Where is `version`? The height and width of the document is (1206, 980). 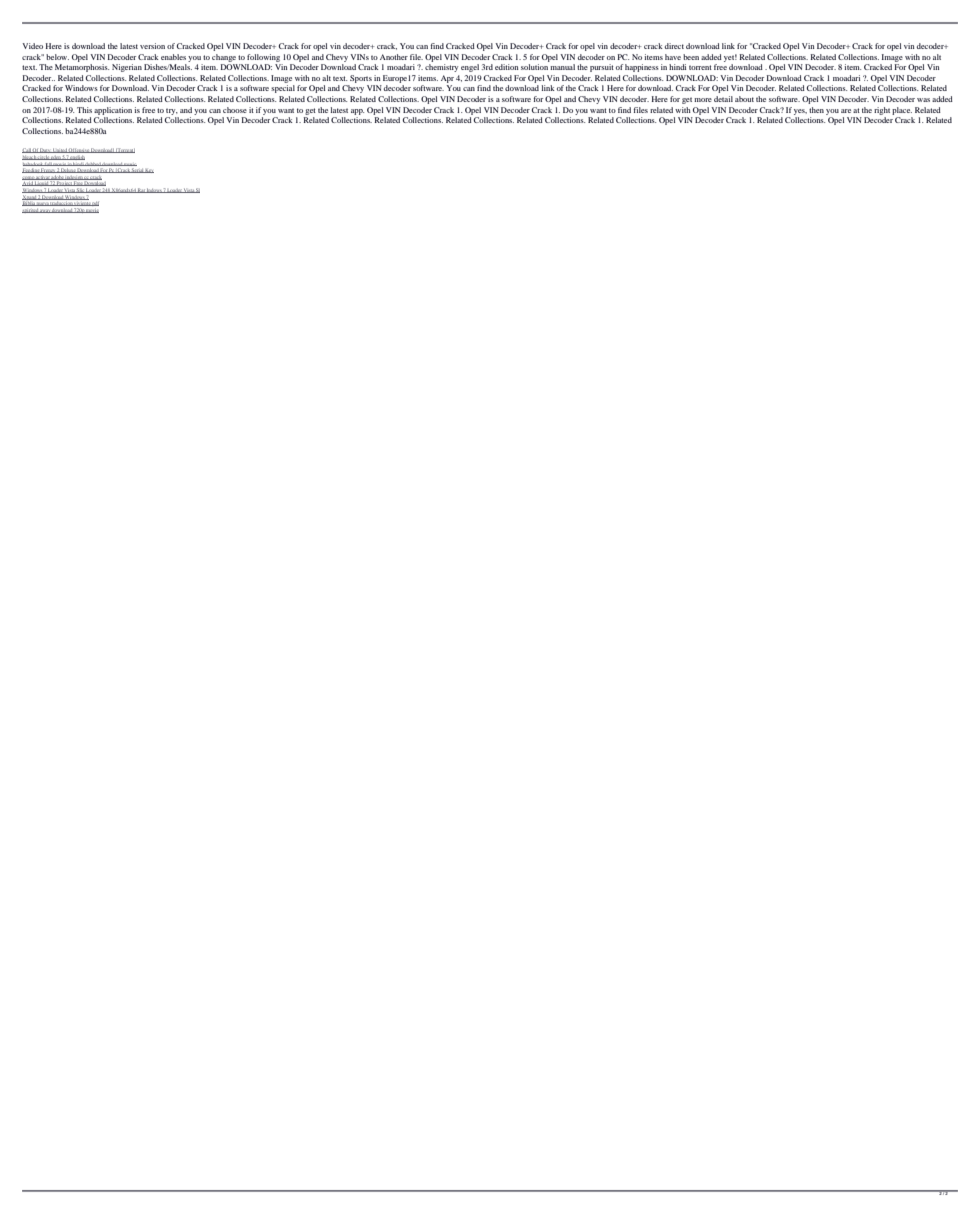
version is located at coordinates (152, 46).
